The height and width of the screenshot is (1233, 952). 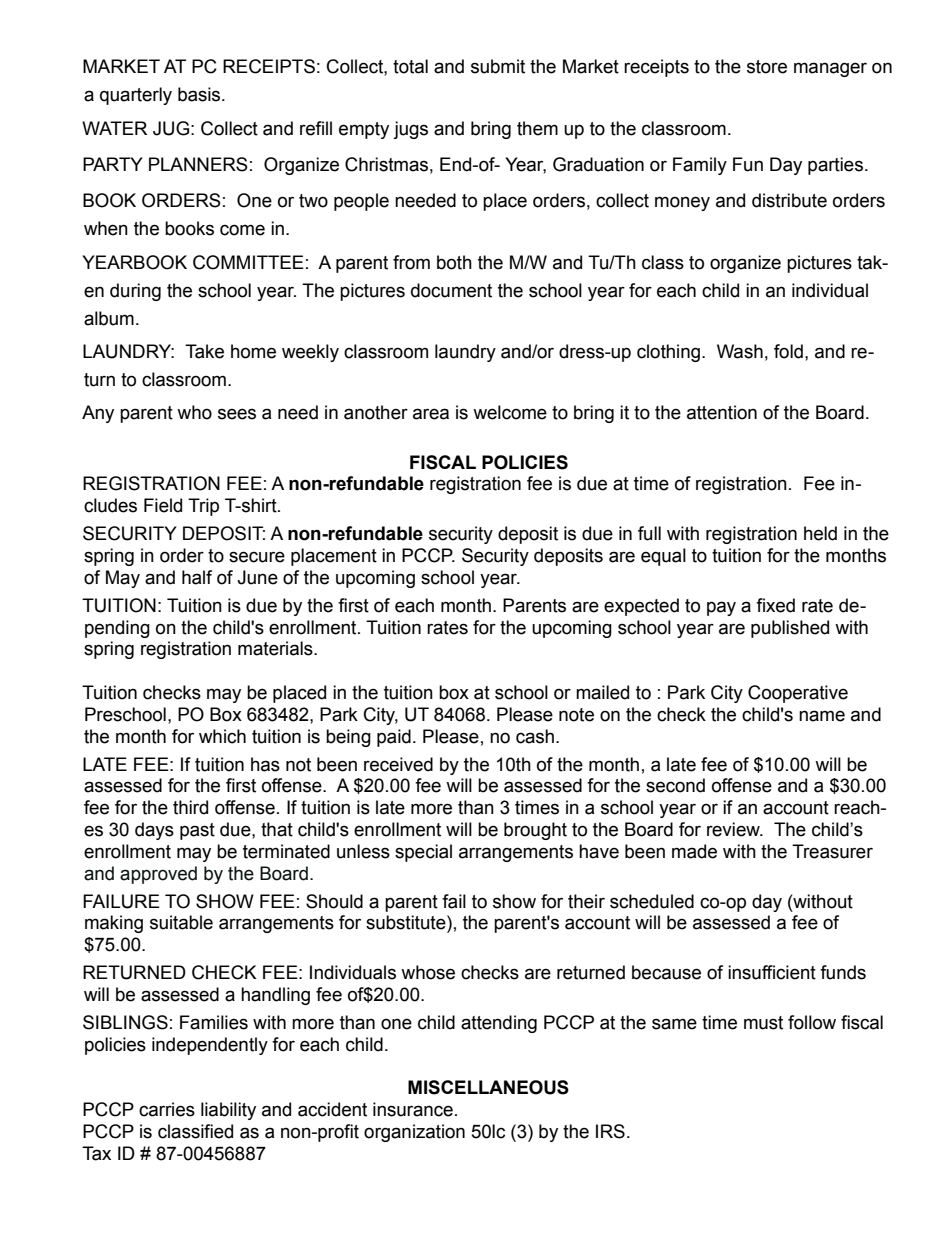 I want to click on attention, so click(x=722, y=412).
